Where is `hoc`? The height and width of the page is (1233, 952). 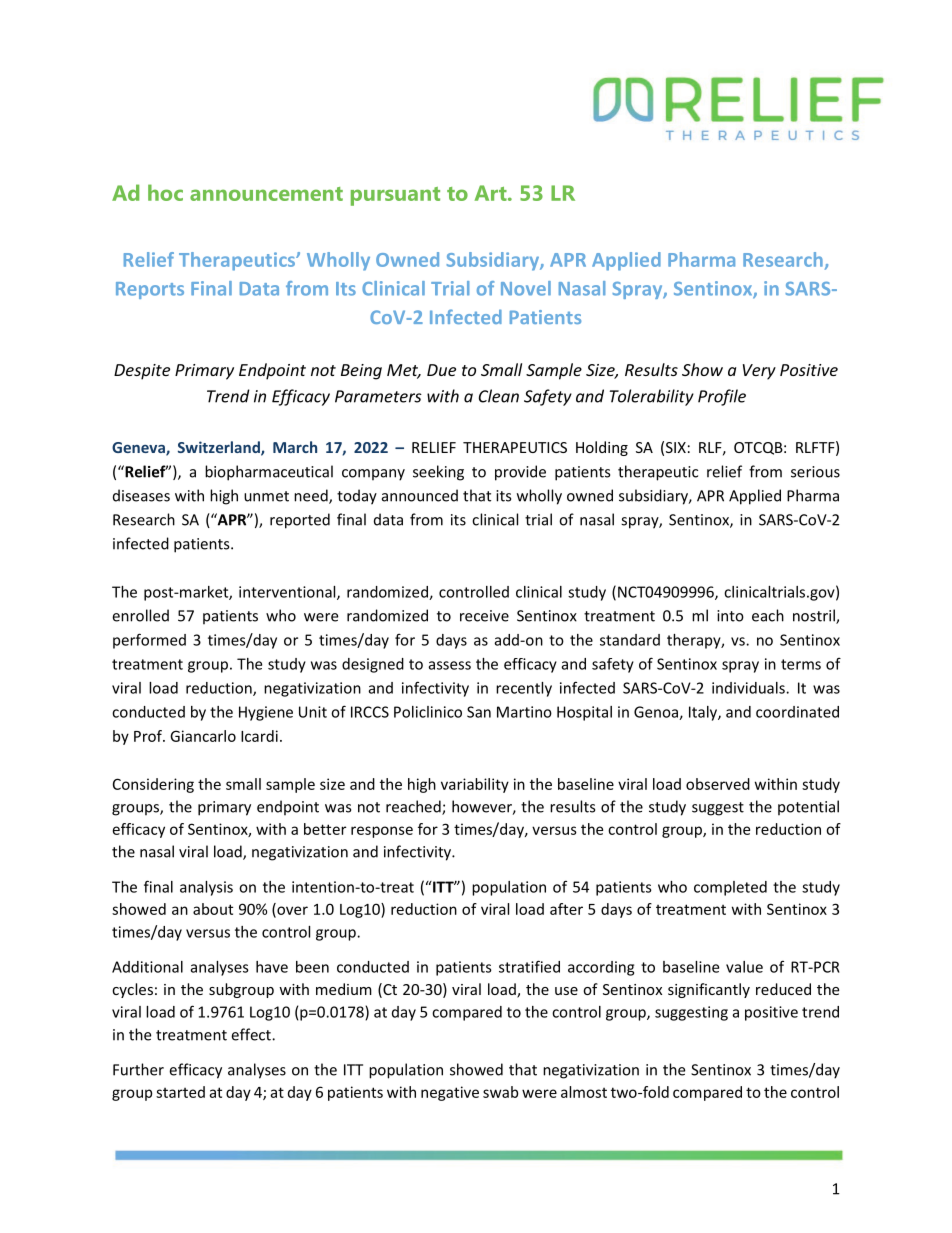 hoc is located at coordinates (165, 192).
